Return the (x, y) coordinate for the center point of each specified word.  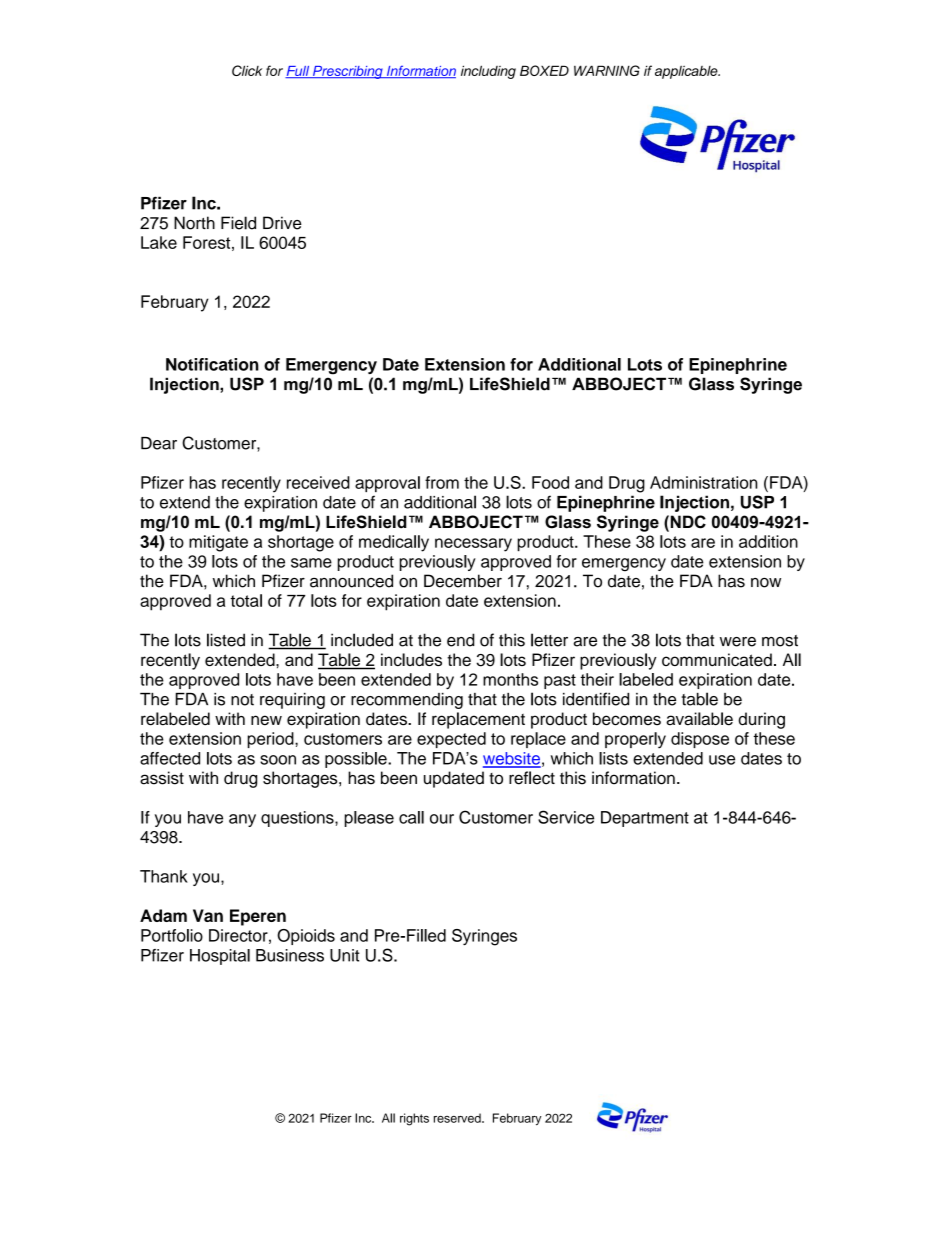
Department (645, 819)
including (488, 72)
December (463, 581)
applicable (687, 72)
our (442, 819)
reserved (458, 1118)
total (246, 600)
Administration (704, 482)
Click (247, 70)
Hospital (220, 957)
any (242, 820)
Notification (212, 364)
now (766, 583)
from (442, 482)
